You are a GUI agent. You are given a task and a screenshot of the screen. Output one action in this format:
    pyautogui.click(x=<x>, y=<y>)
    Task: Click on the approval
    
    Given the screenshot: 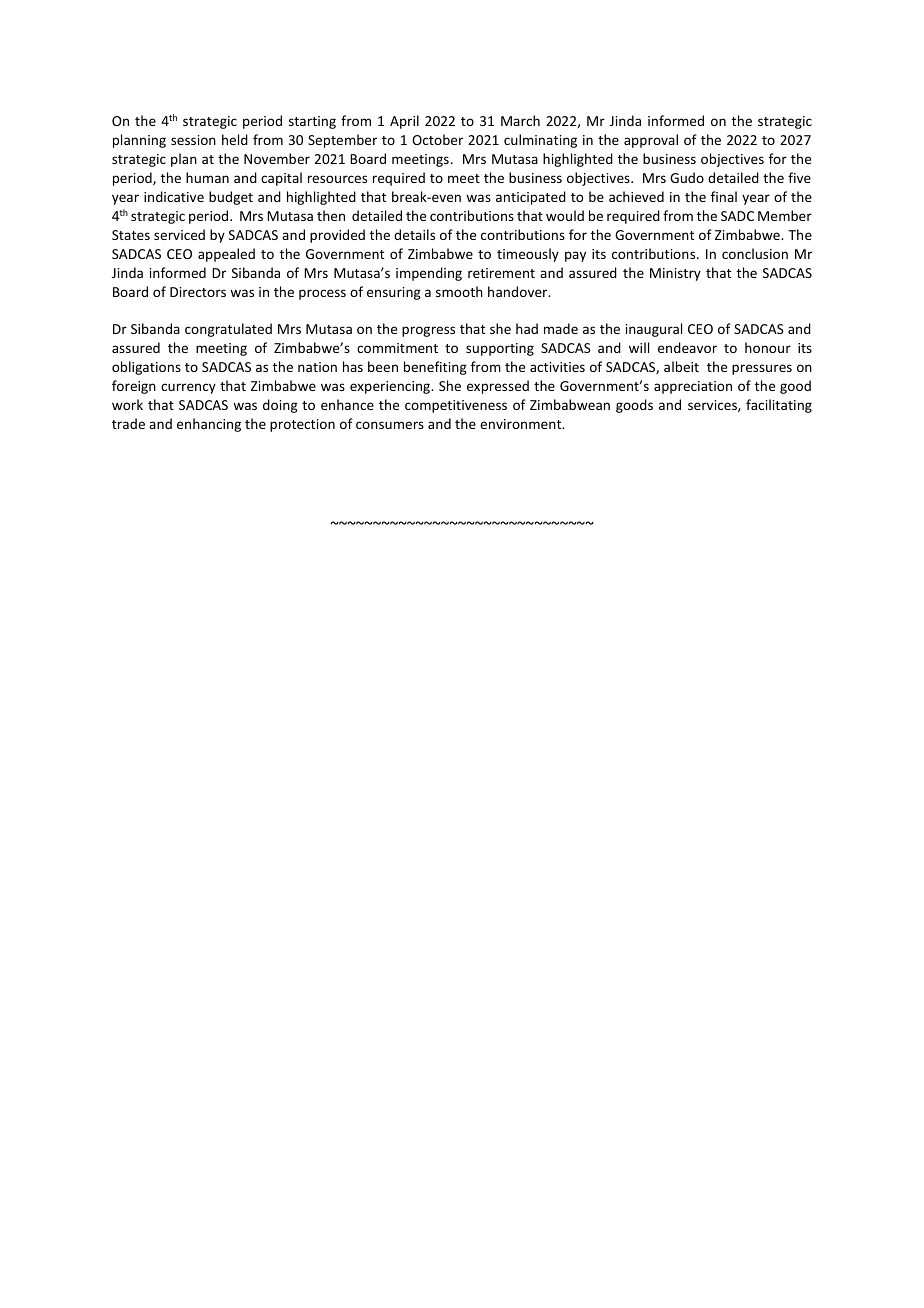 What is the action you would take?
    pyautogui.click(x=651, y=141)
